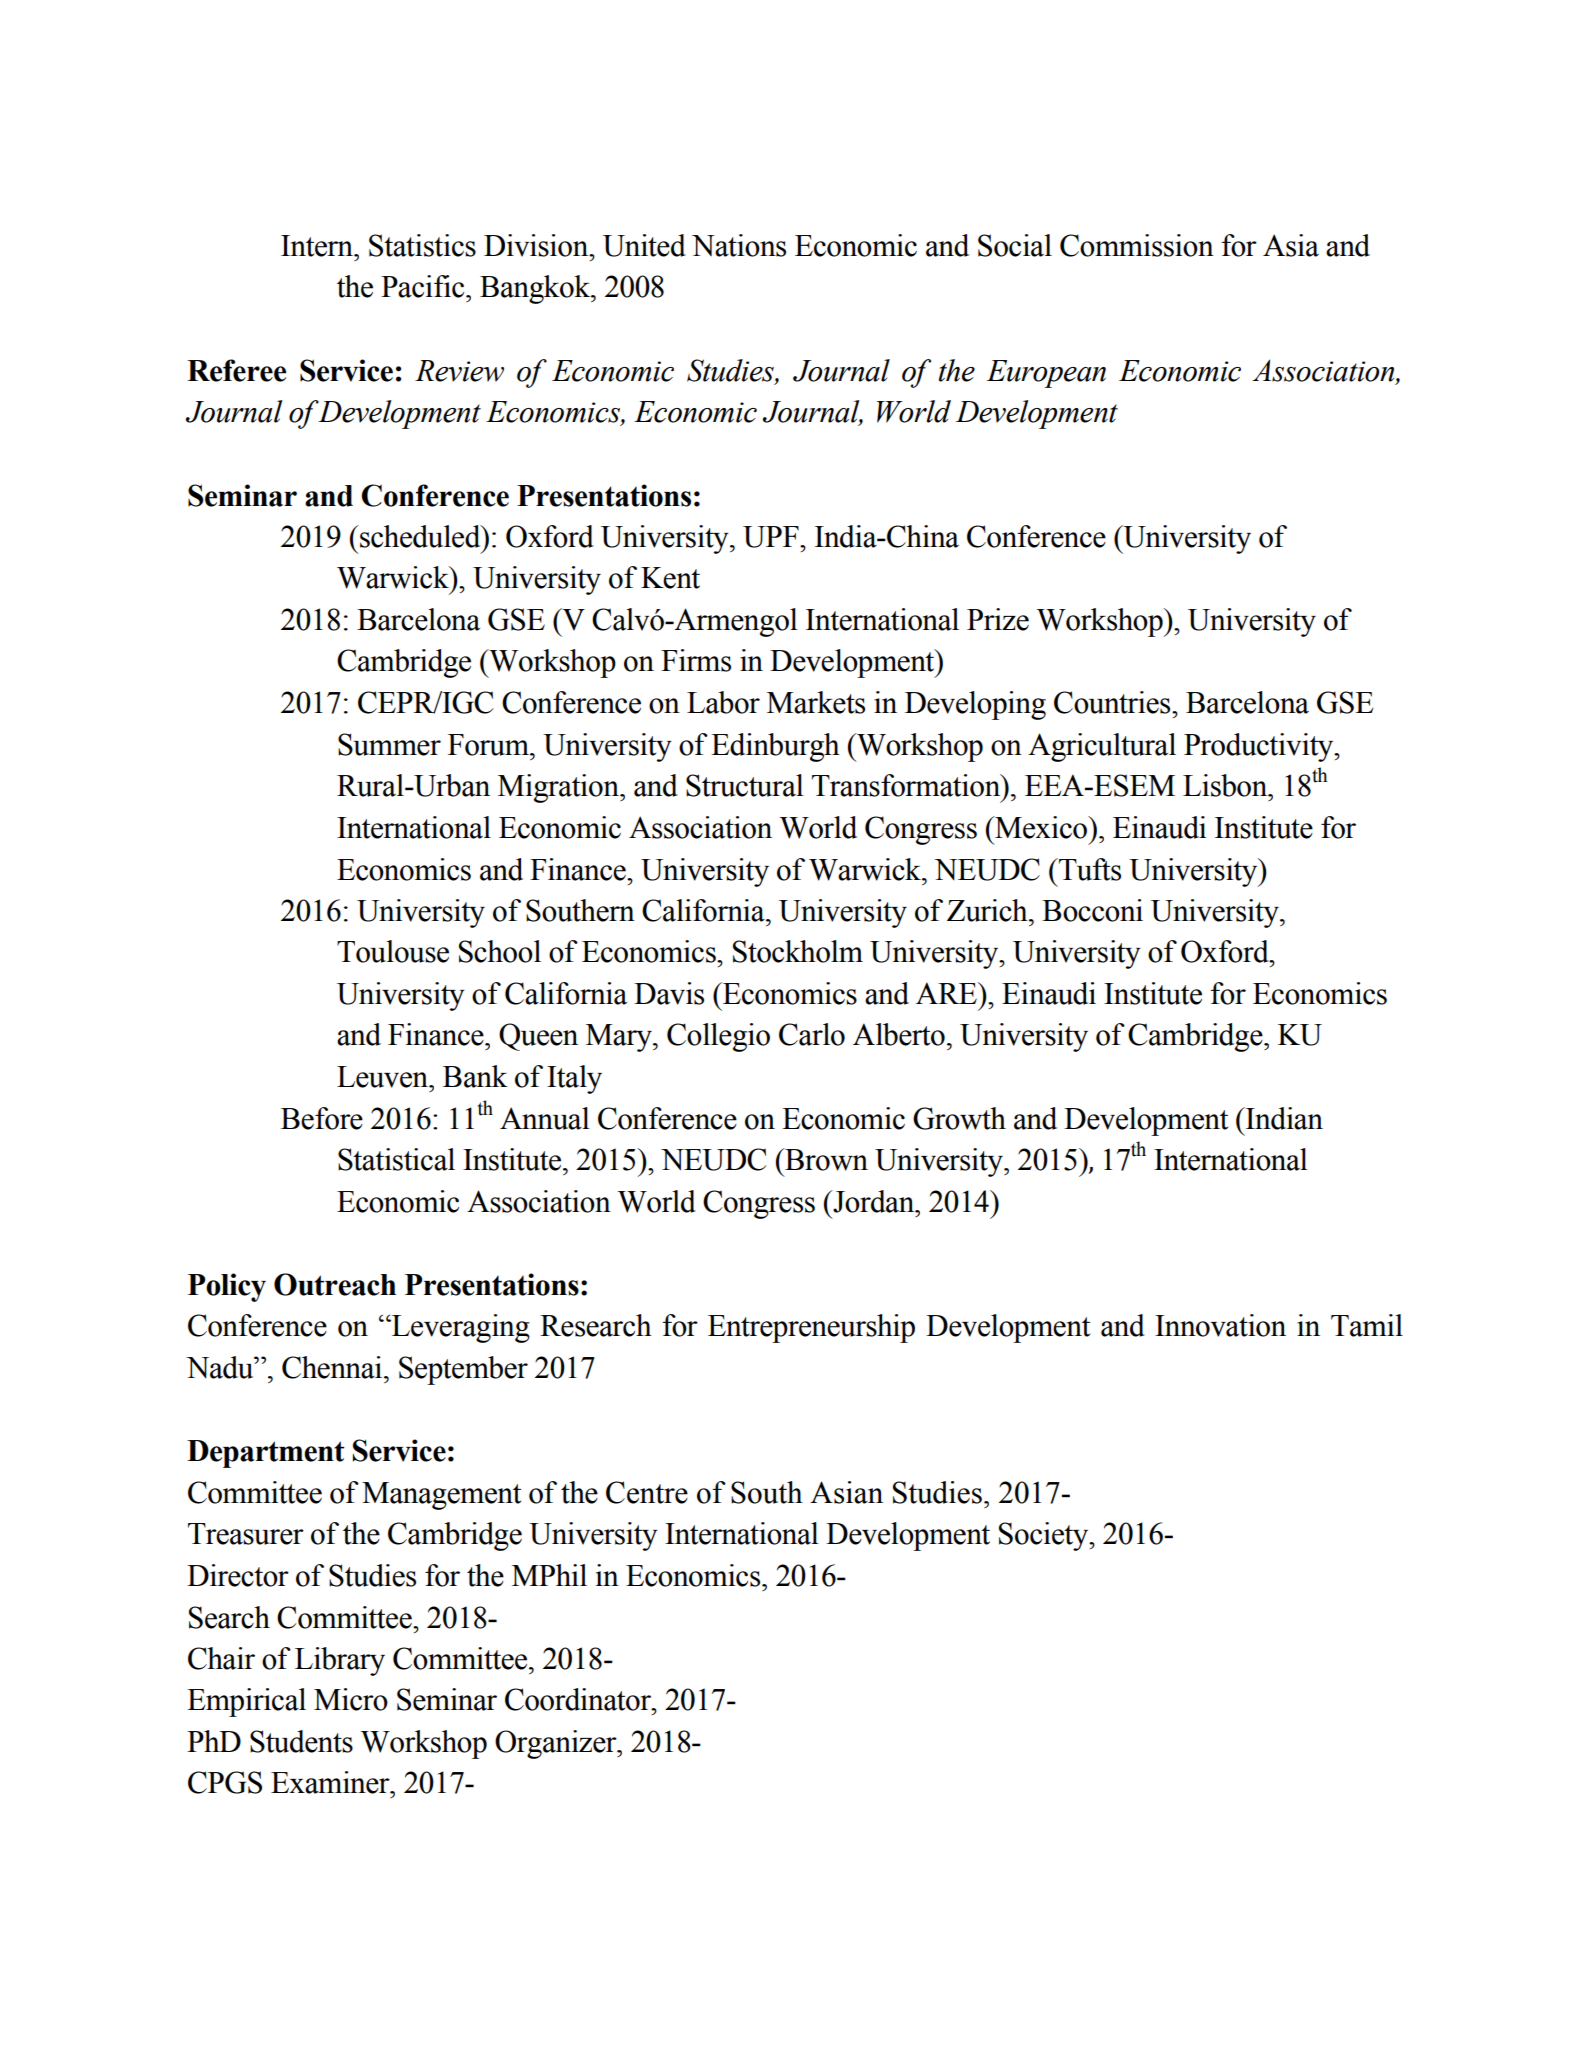 The image size is (1590, 2057). I want to click on Nations, so click(739, 245).
